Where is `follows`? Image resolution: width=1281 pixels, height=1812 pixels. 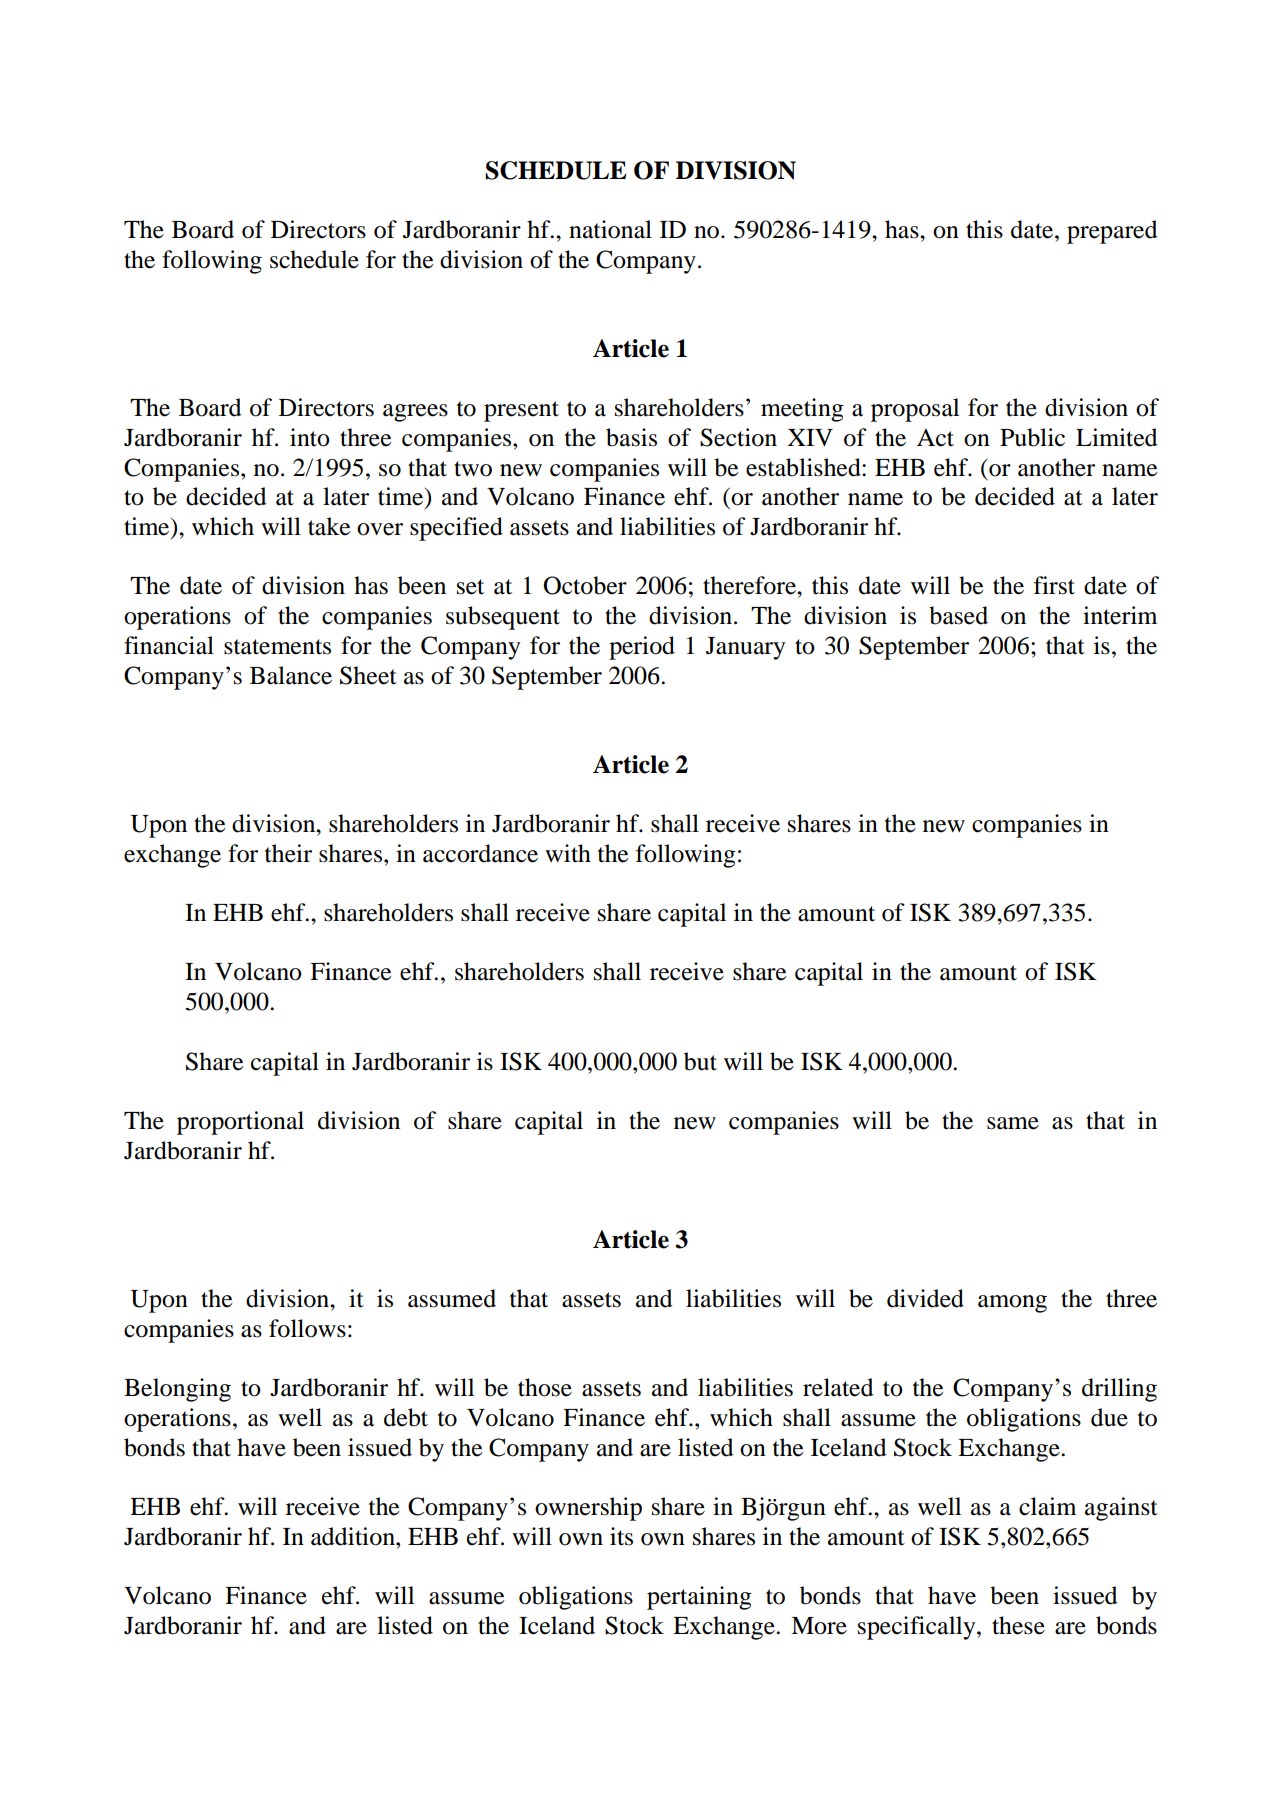
follows is located at coordinates (307, 1328).
